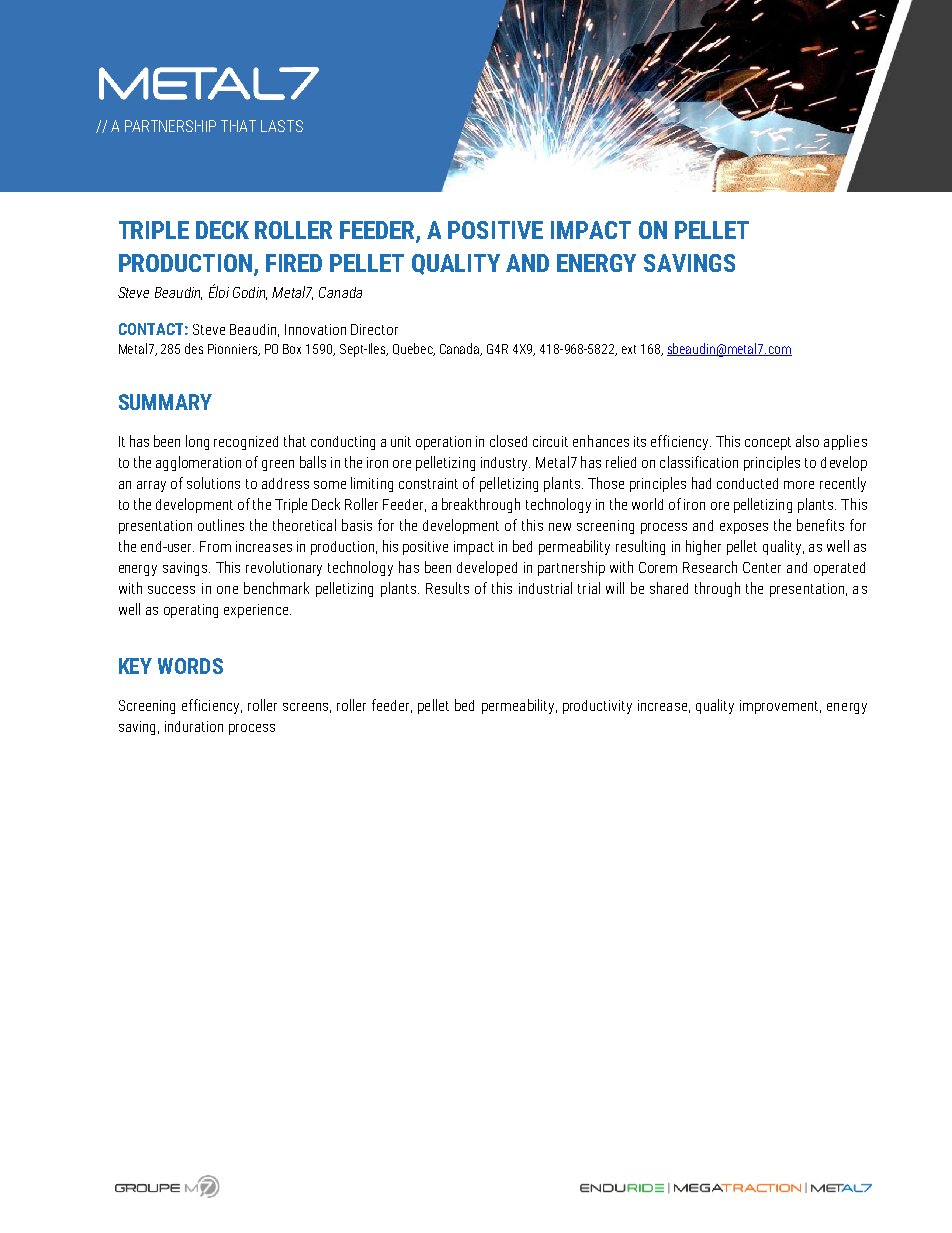  Describe the element at coordinates (190, 666) in the page. I see `WORDS` at that location.
